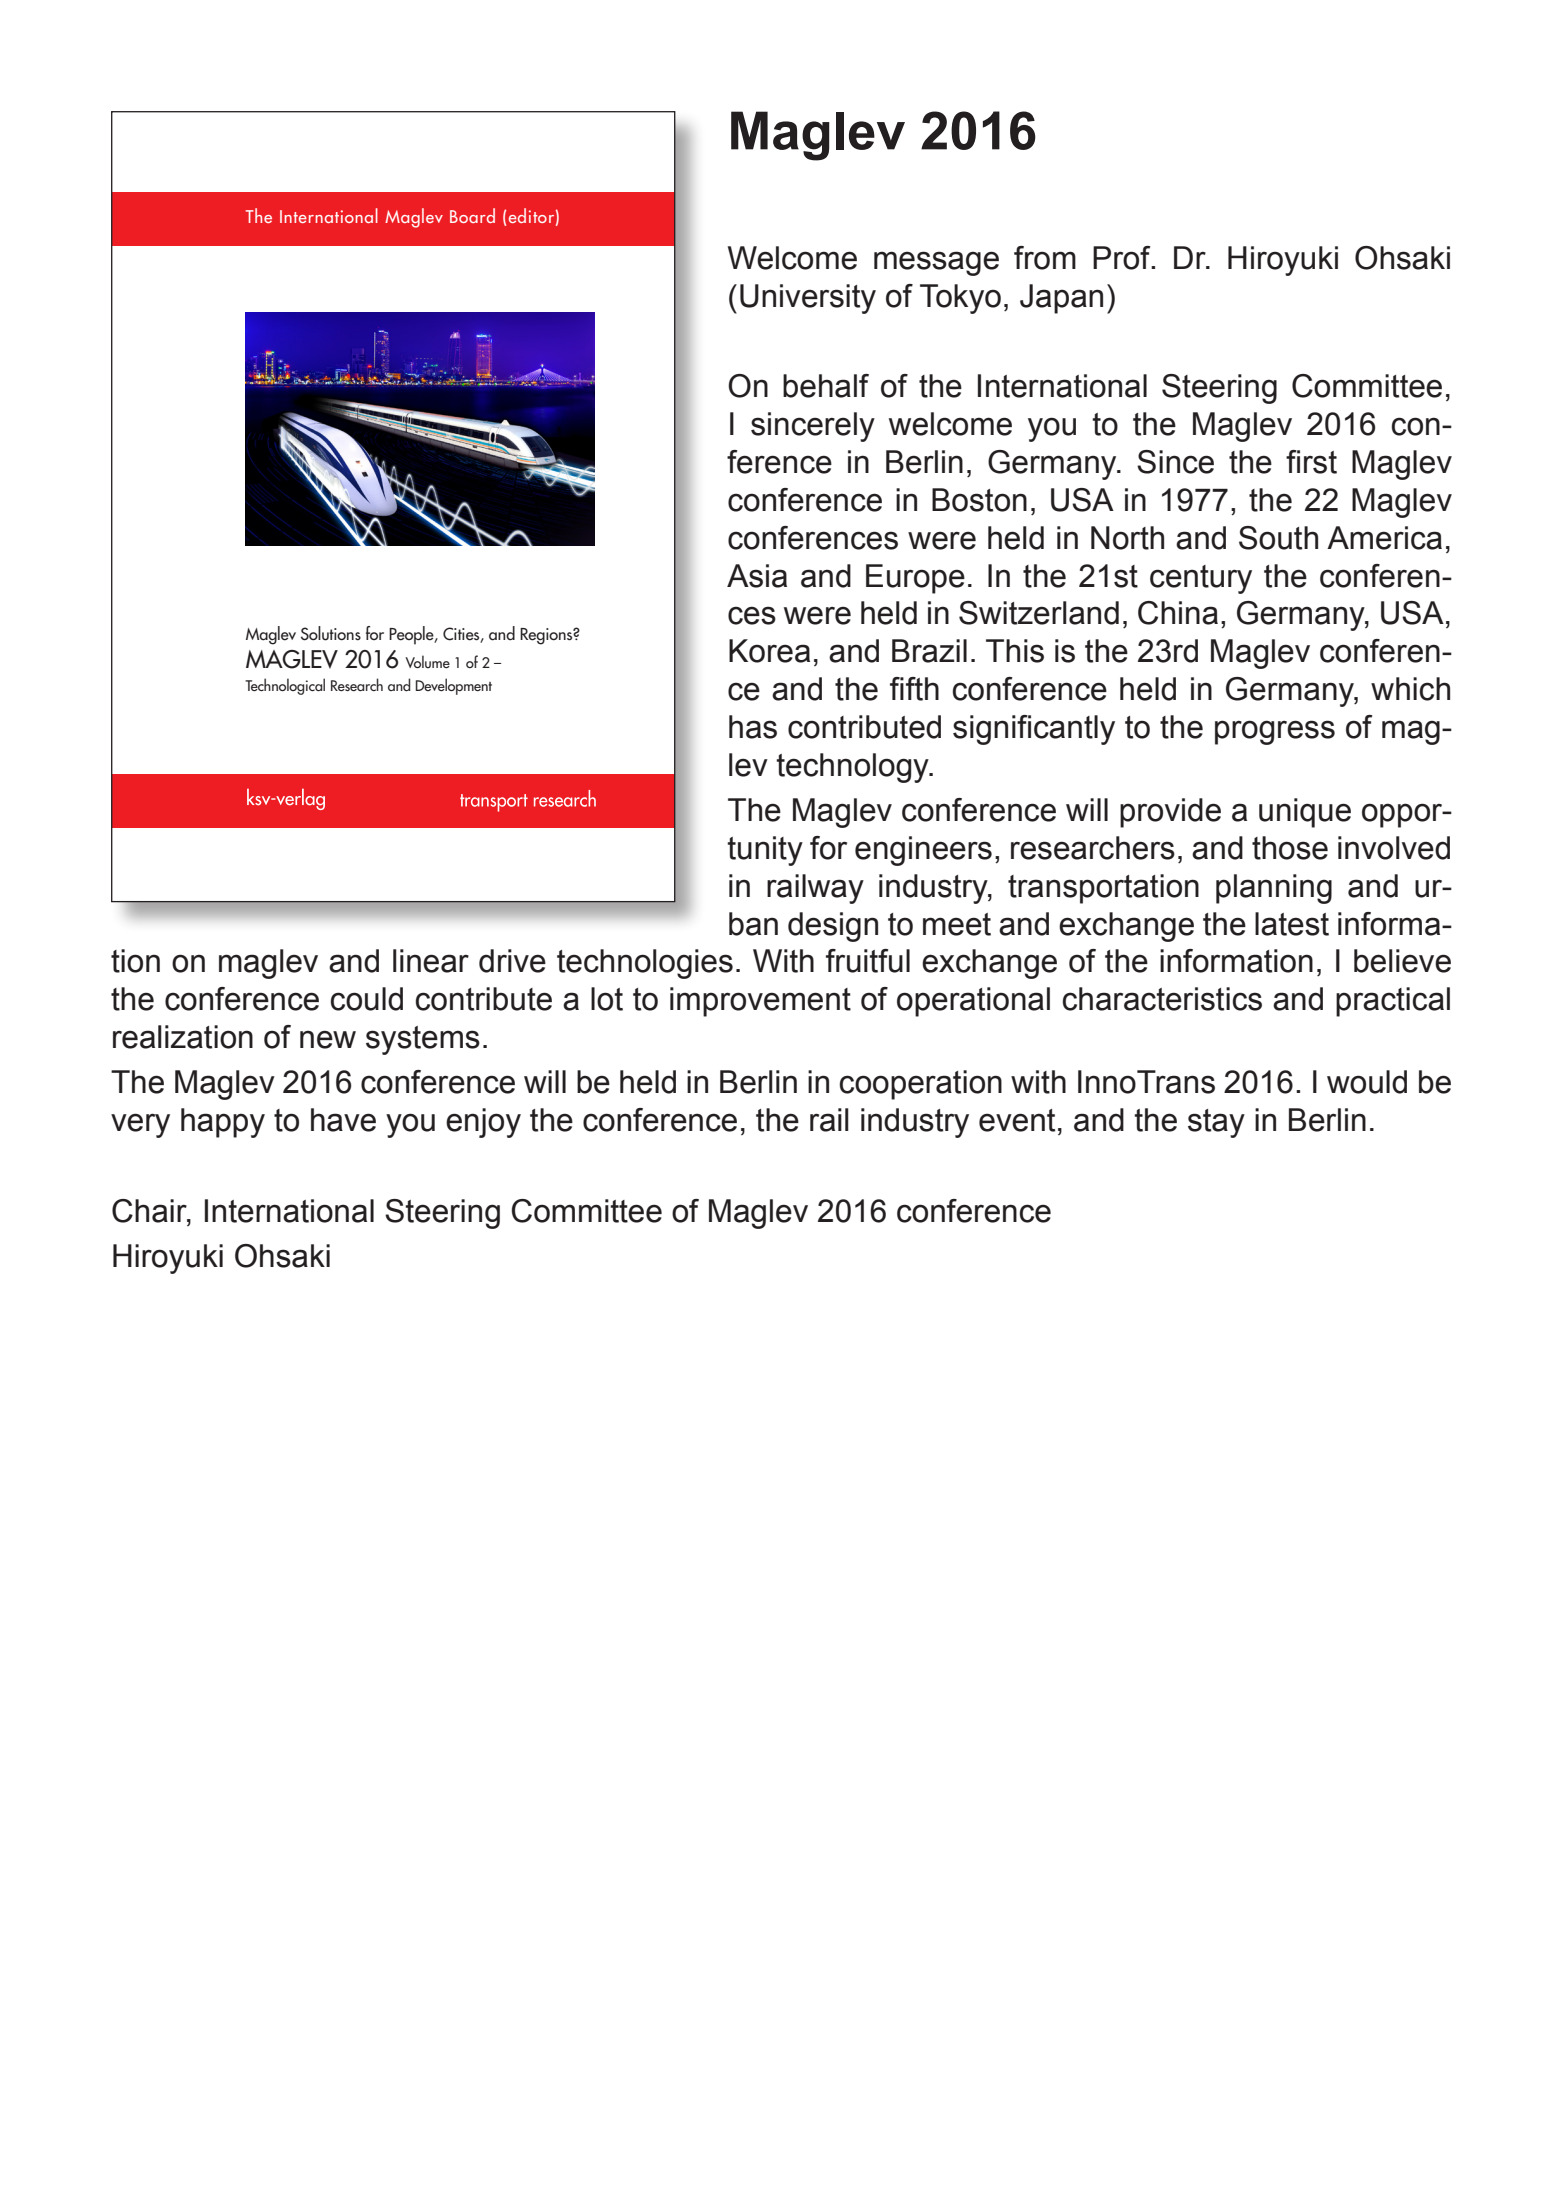 Image resolution: width=1564 pixels, height=2212 pixels. What do you see at coordinates (808, 299) in the screenshot?
I see `University` at bounding box center [808, 299].
